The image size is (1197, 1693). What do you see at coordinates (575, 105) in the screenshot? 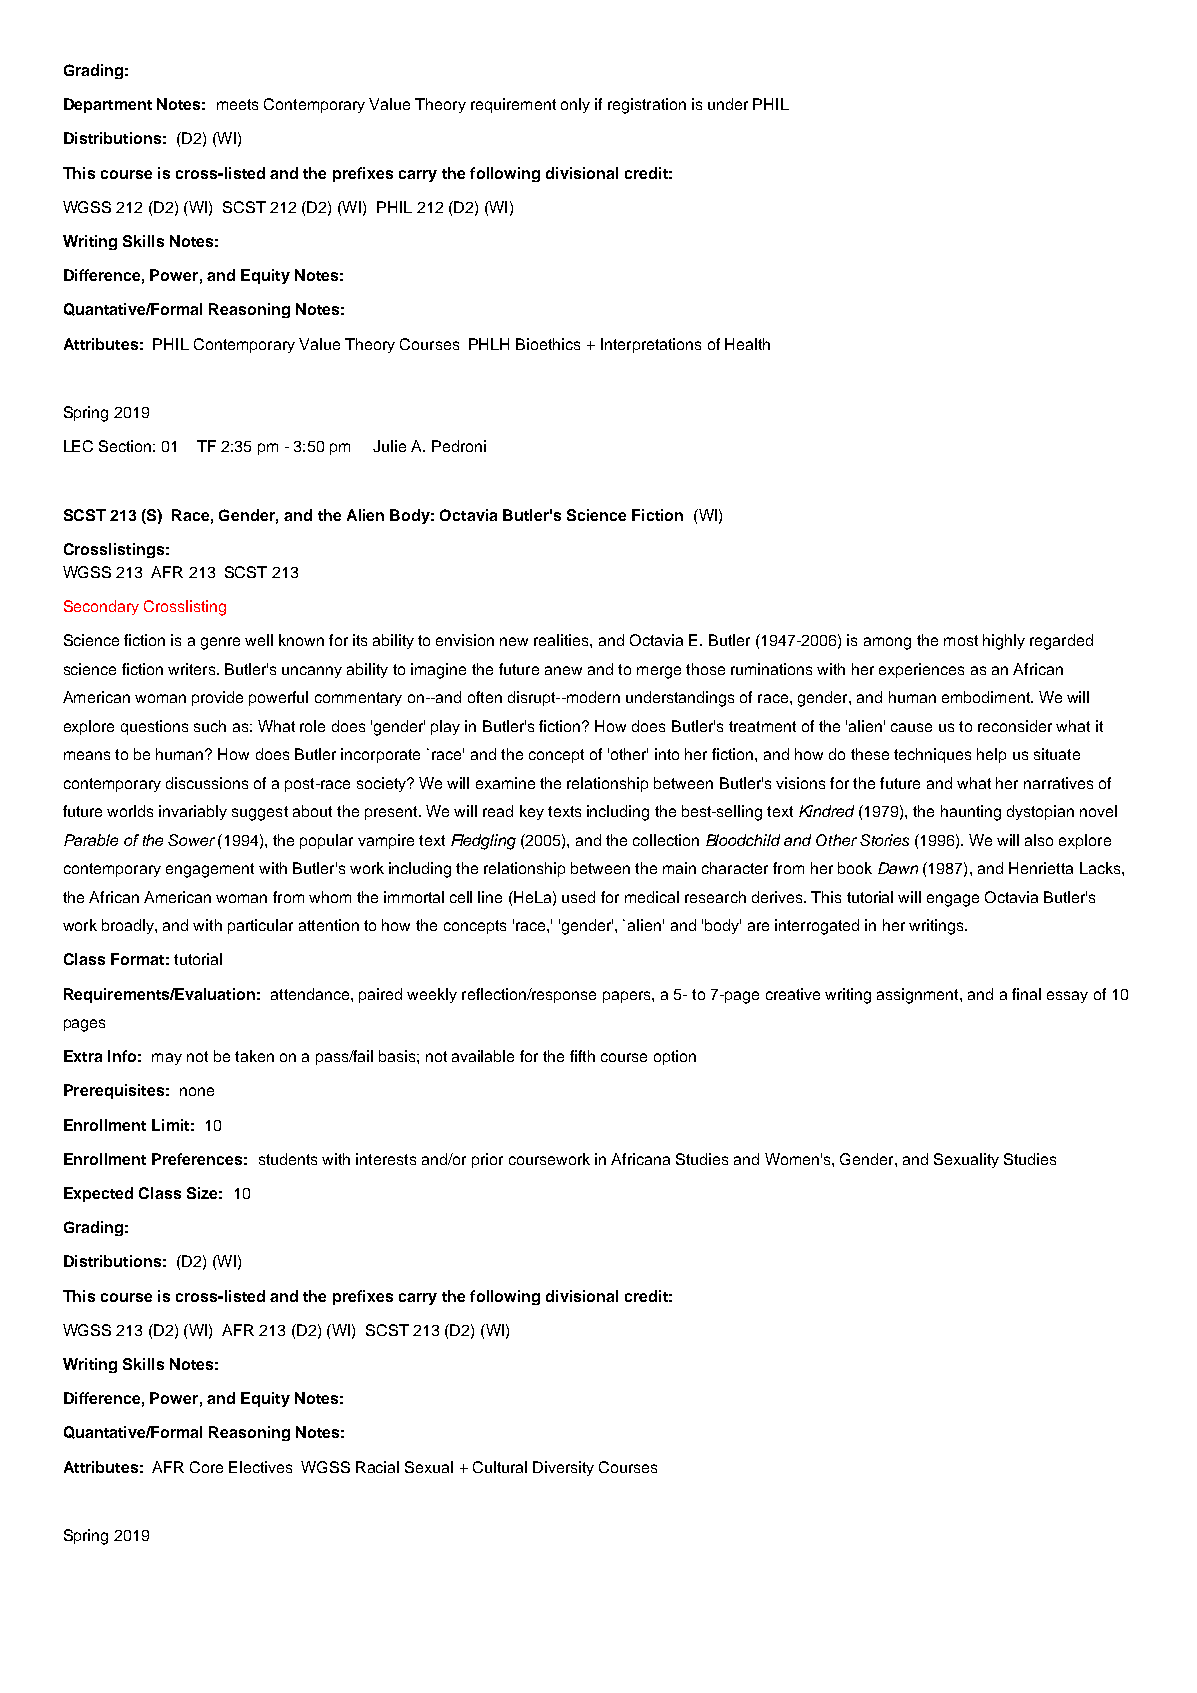
I see `only` at bounding box center [575, 105].
